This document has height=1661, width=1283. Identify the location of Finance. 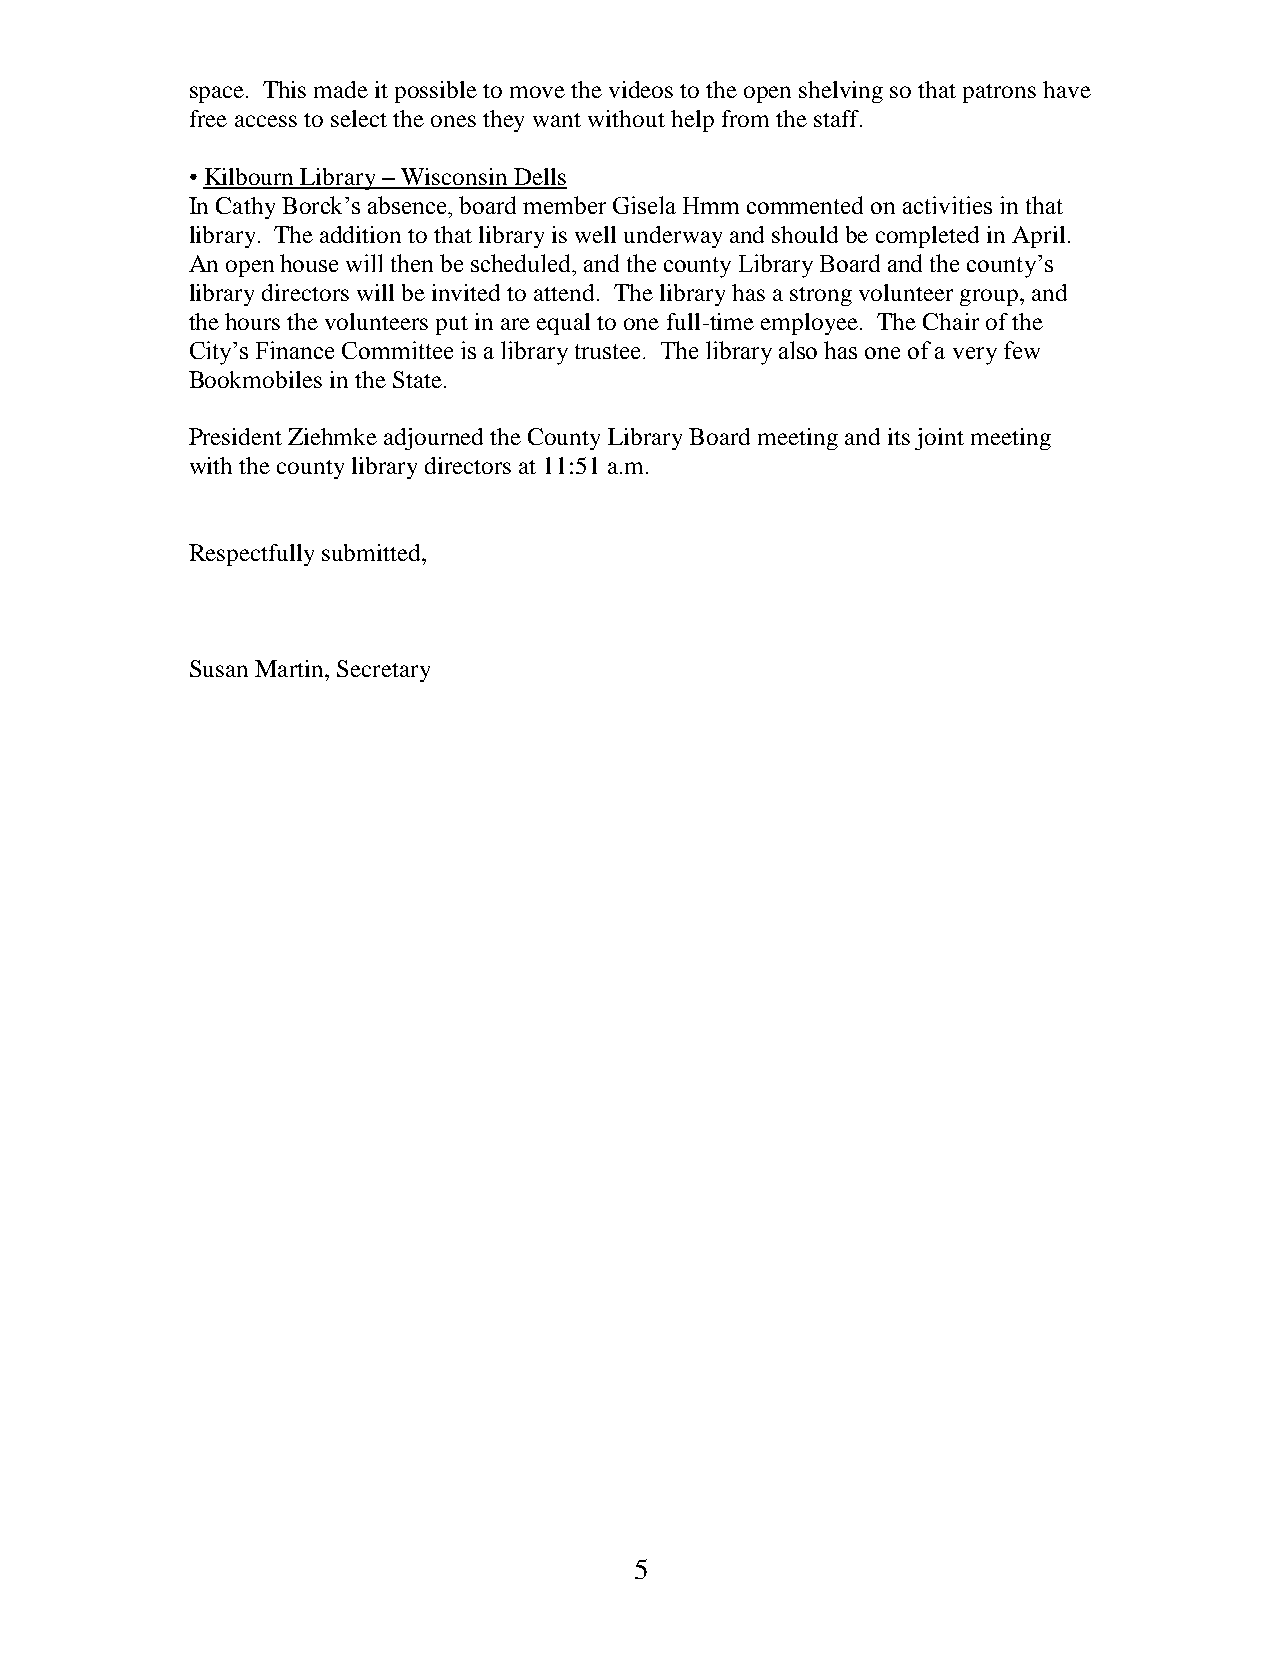
(295, 350).
